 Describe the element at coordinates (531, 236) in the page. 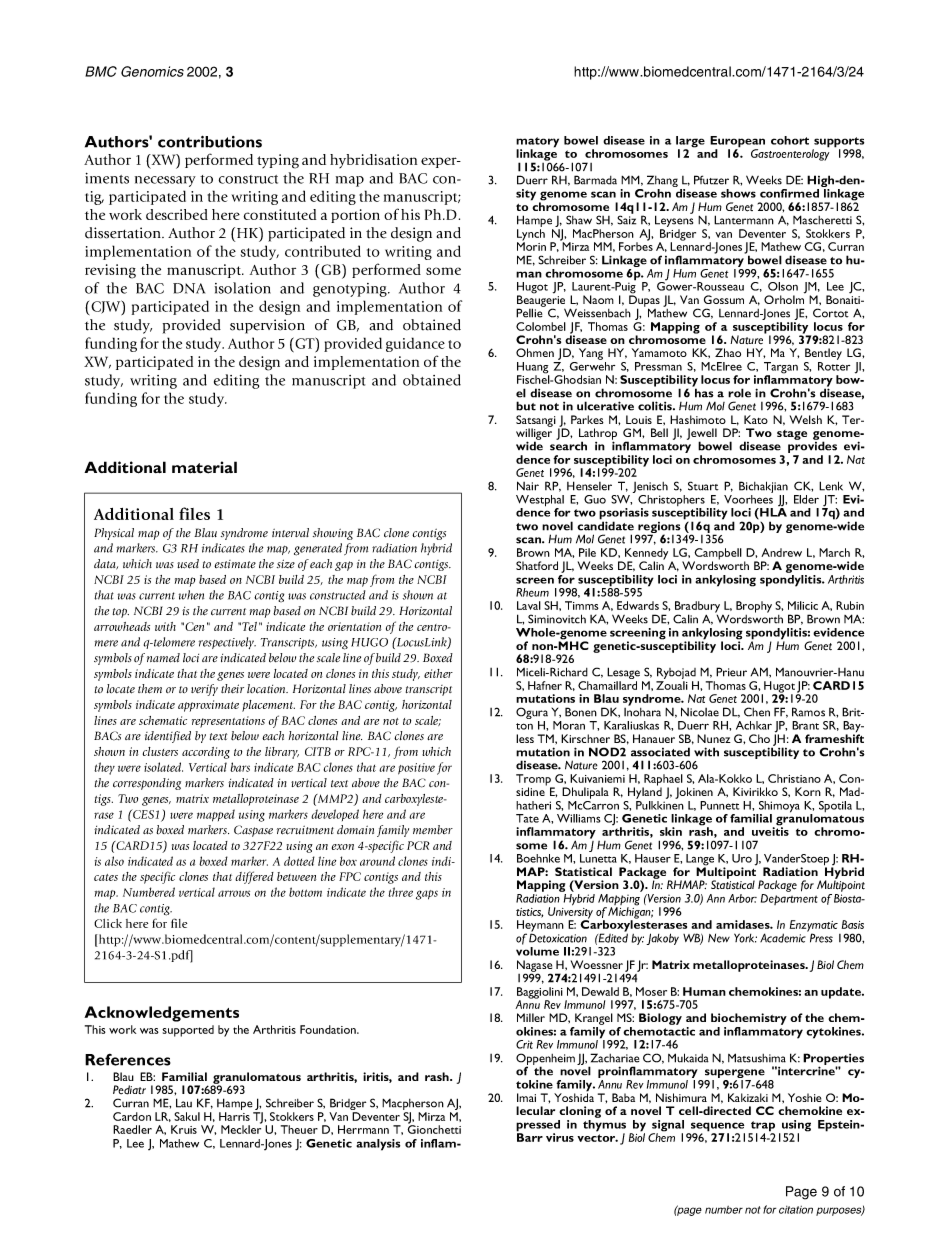

I see `Lynch` at that location.
